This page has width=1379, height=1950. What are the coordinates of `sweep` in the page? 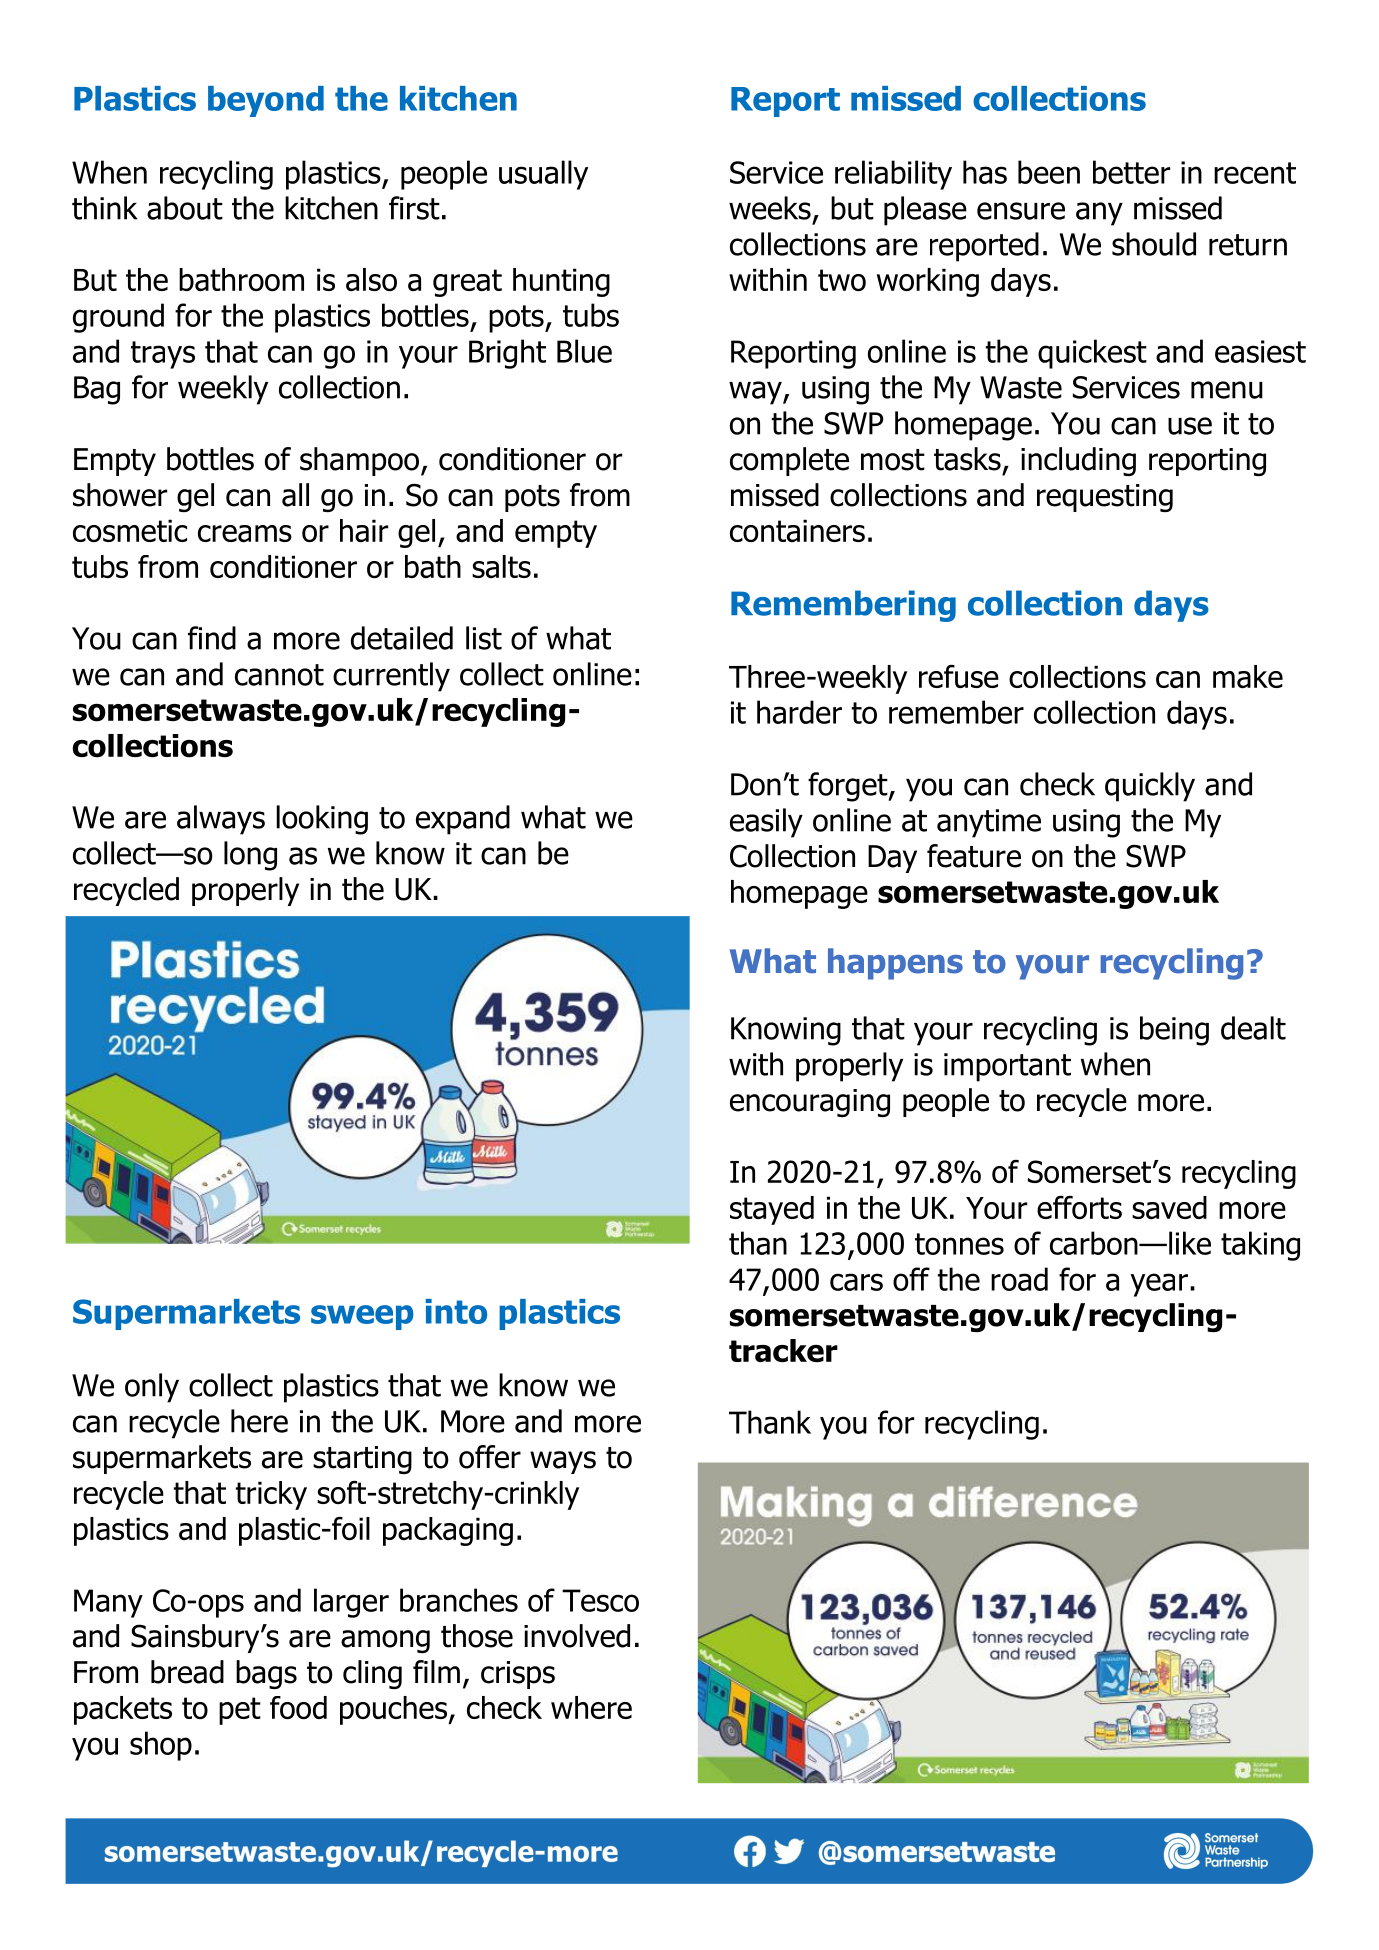 It's located at (362, 1317).
